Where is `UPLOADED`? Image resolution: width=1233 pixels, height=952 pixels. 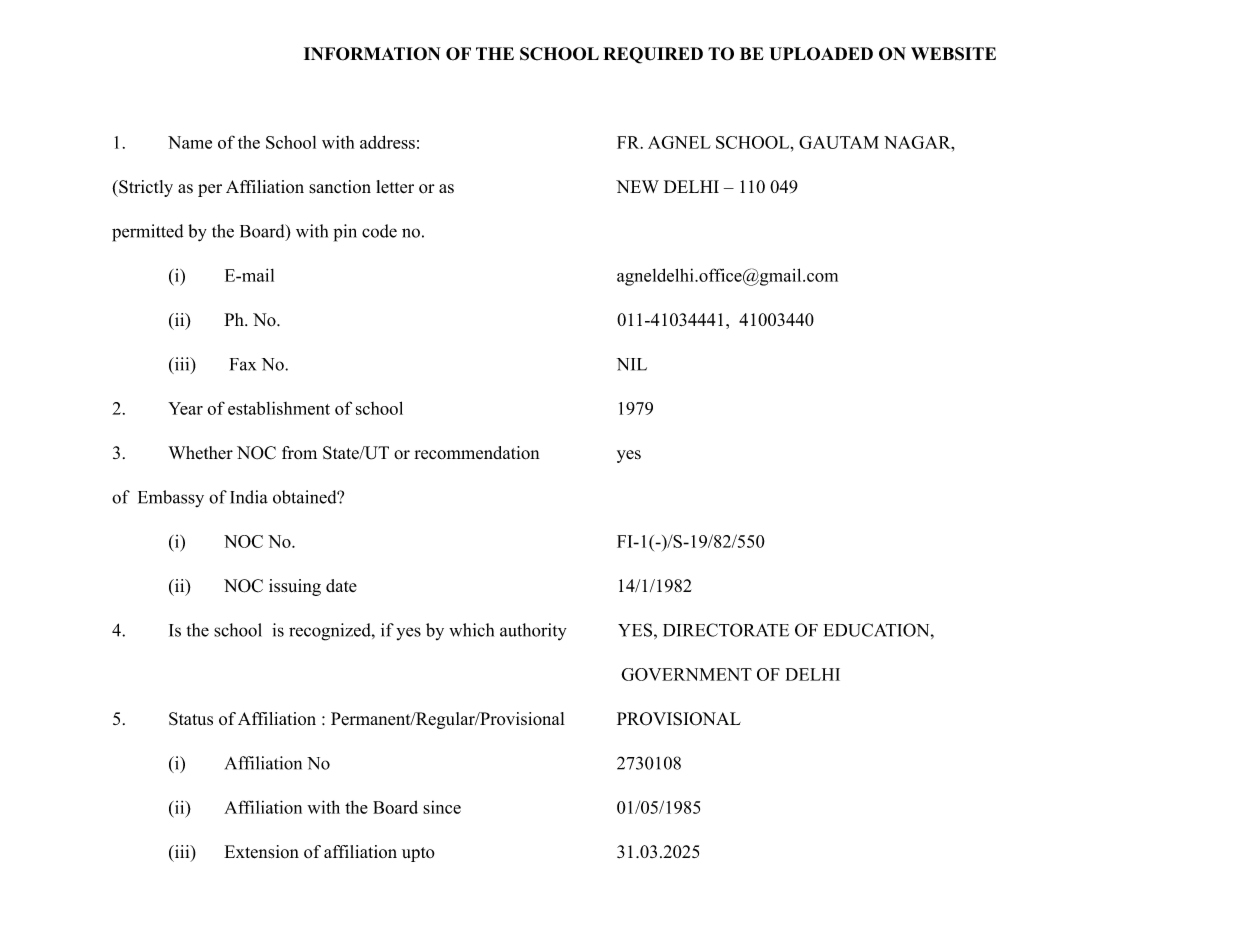 UPLOADED is located at coordinates (821, 54).
